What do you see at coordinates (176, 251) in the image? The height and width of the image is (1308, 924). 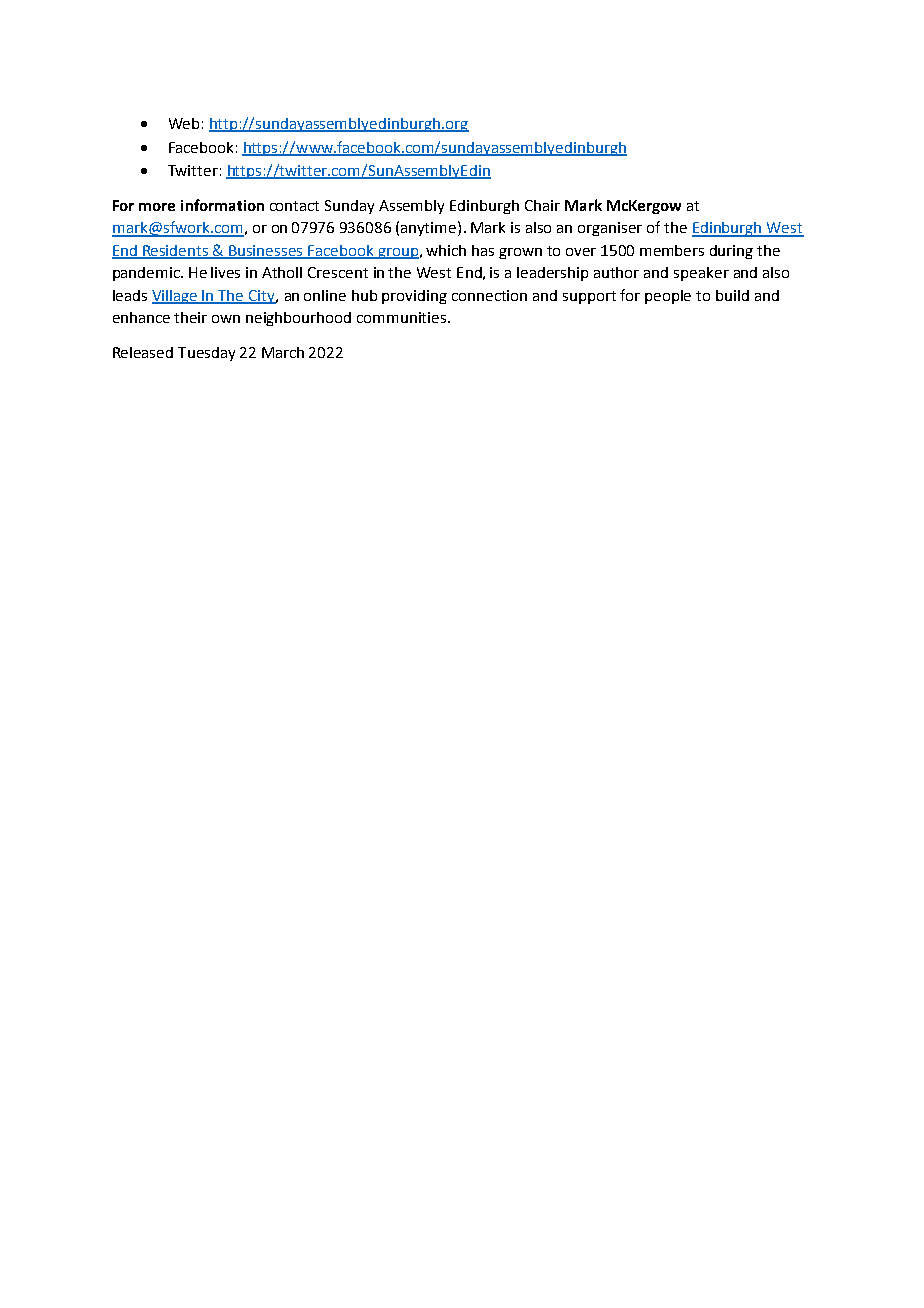 I see `Residents` at bounding box center [176, 251].
